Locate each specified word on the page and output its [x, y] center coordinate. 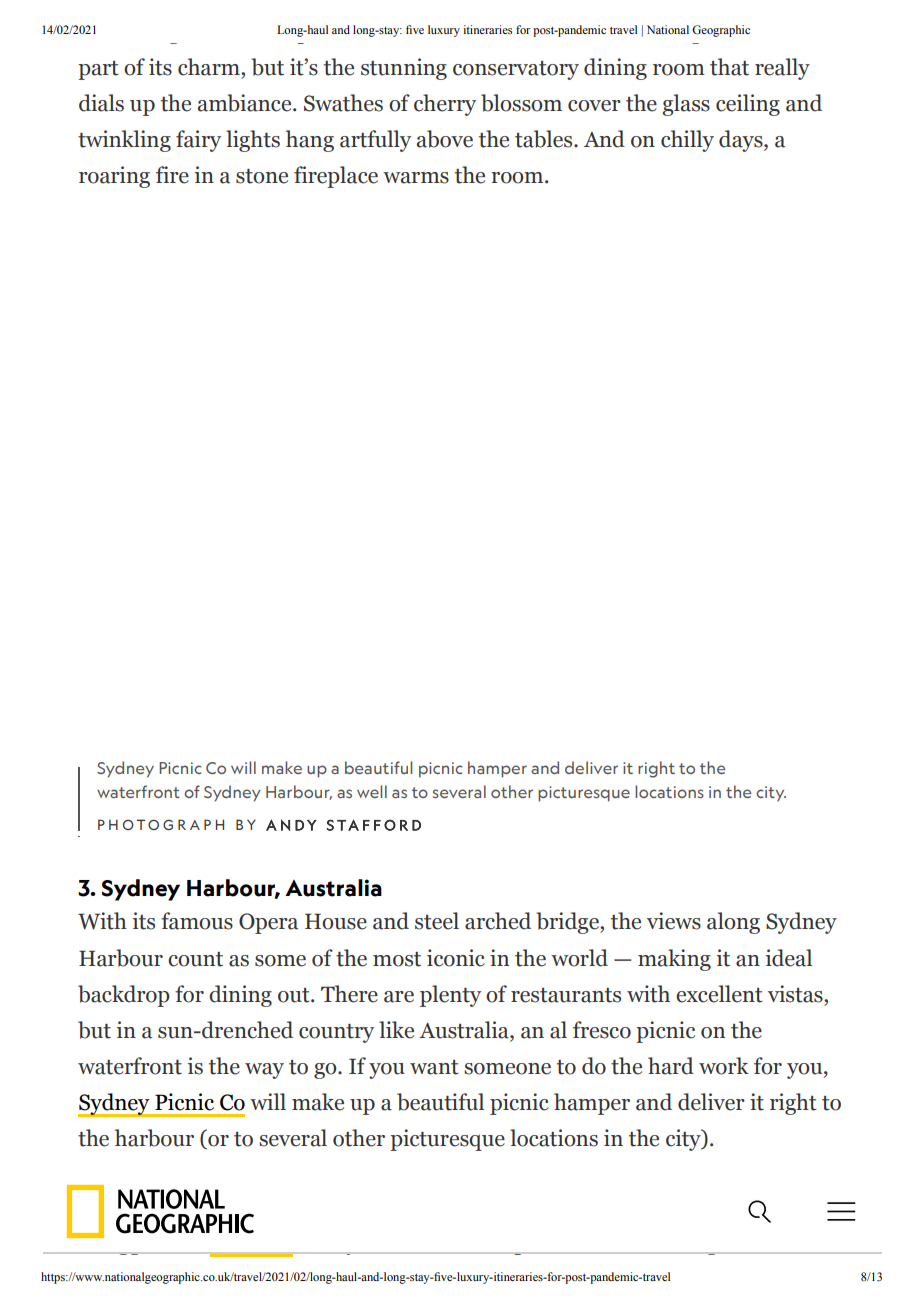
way [264, 1071]
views [674, 921]
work [724, 1066]
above [445, 139]
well [372, 791]
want [434, 1067]
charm [210, 67]
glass [686, 105]
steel [437, 921]
